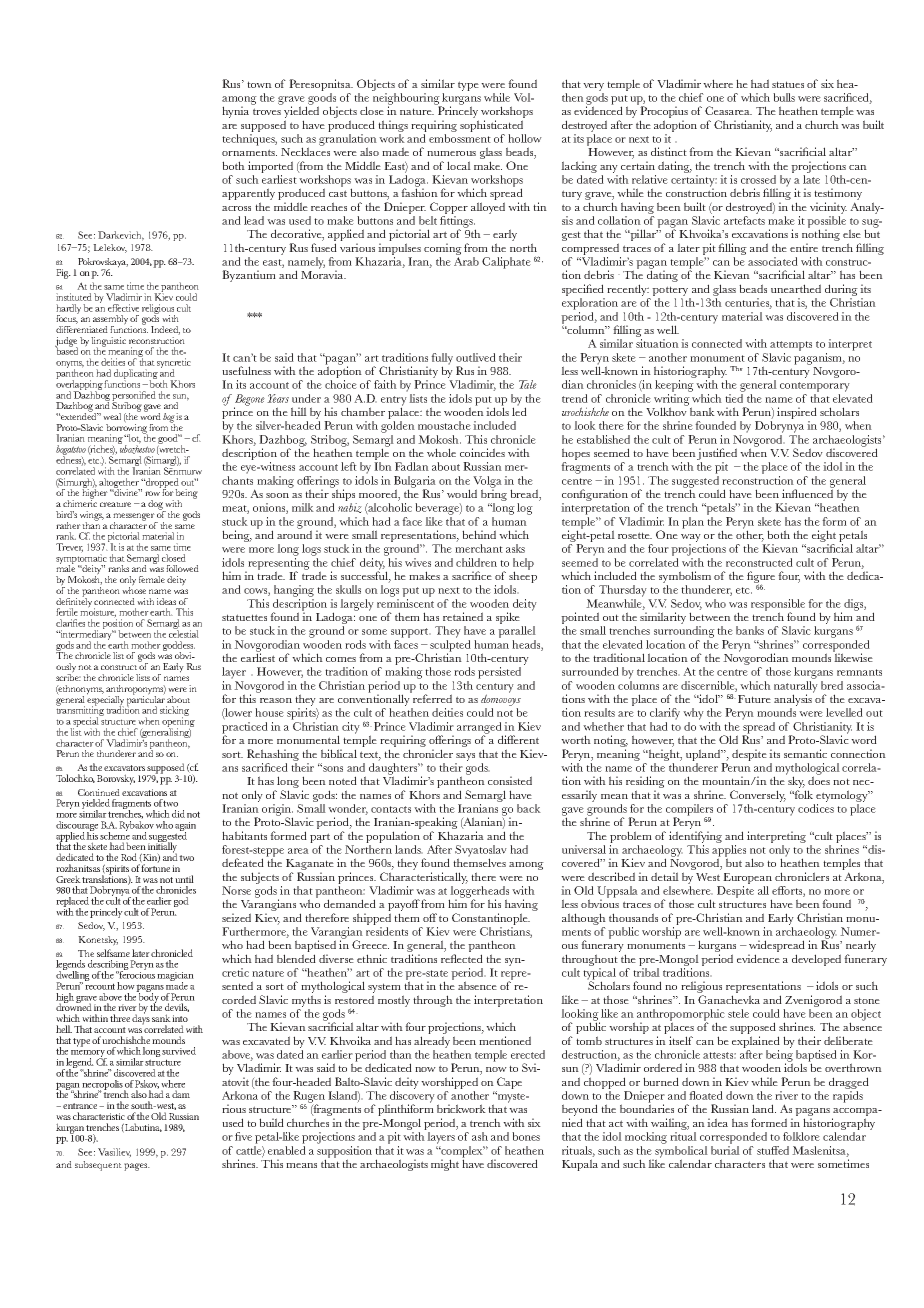 The width and height of the image is (924, 1308). I want to click on might, so click(445, 1165).
